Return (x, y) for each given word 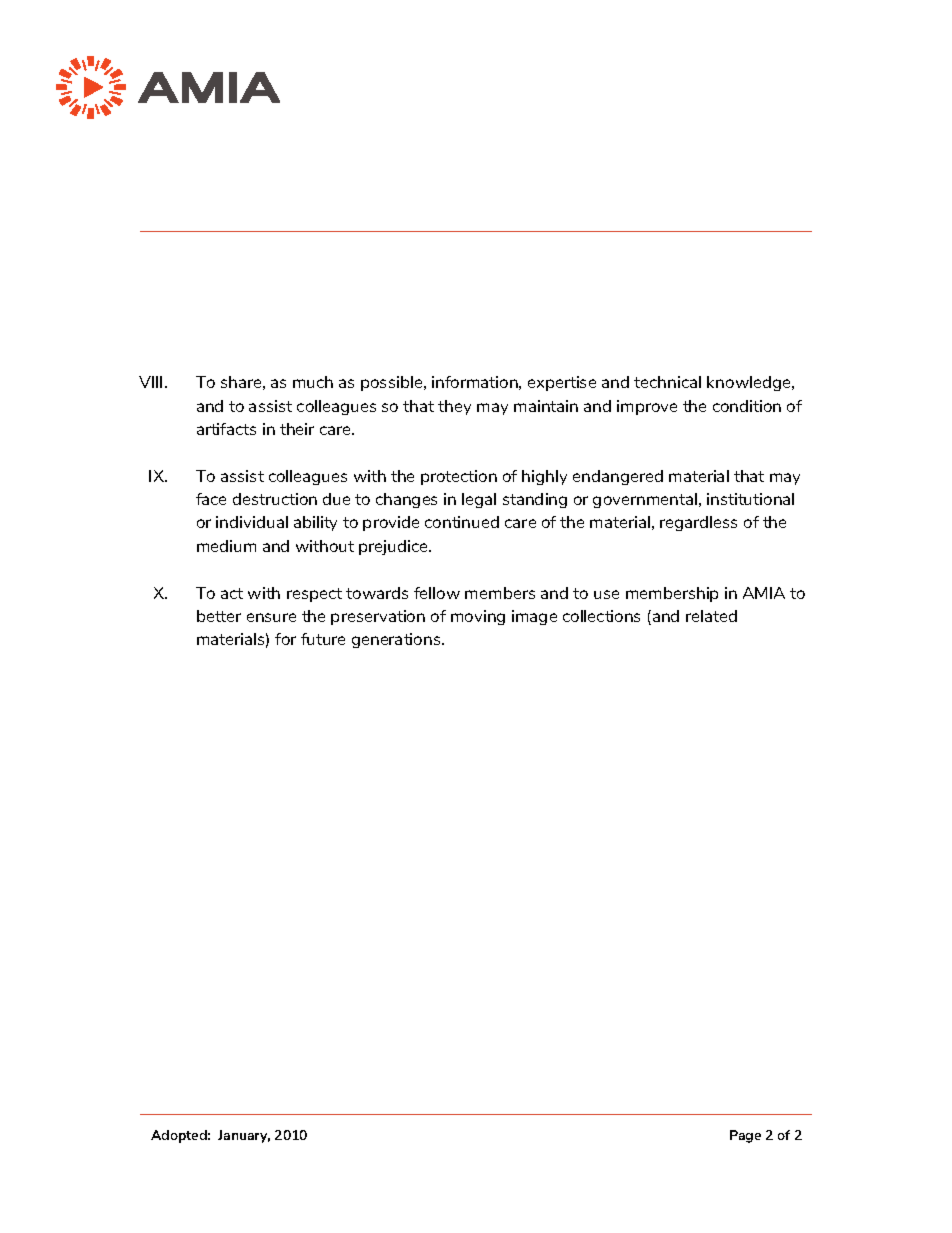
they (454, 407)
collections (601, 616)
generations (397, 640)
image (534, 617)
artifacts (226, 429)
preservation (378, 617)
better (219, 616)
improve (647, 407)
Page (745, 1136)
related (711, 616)
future (323, 639)
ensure (271, 617)
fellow (437, 593)
